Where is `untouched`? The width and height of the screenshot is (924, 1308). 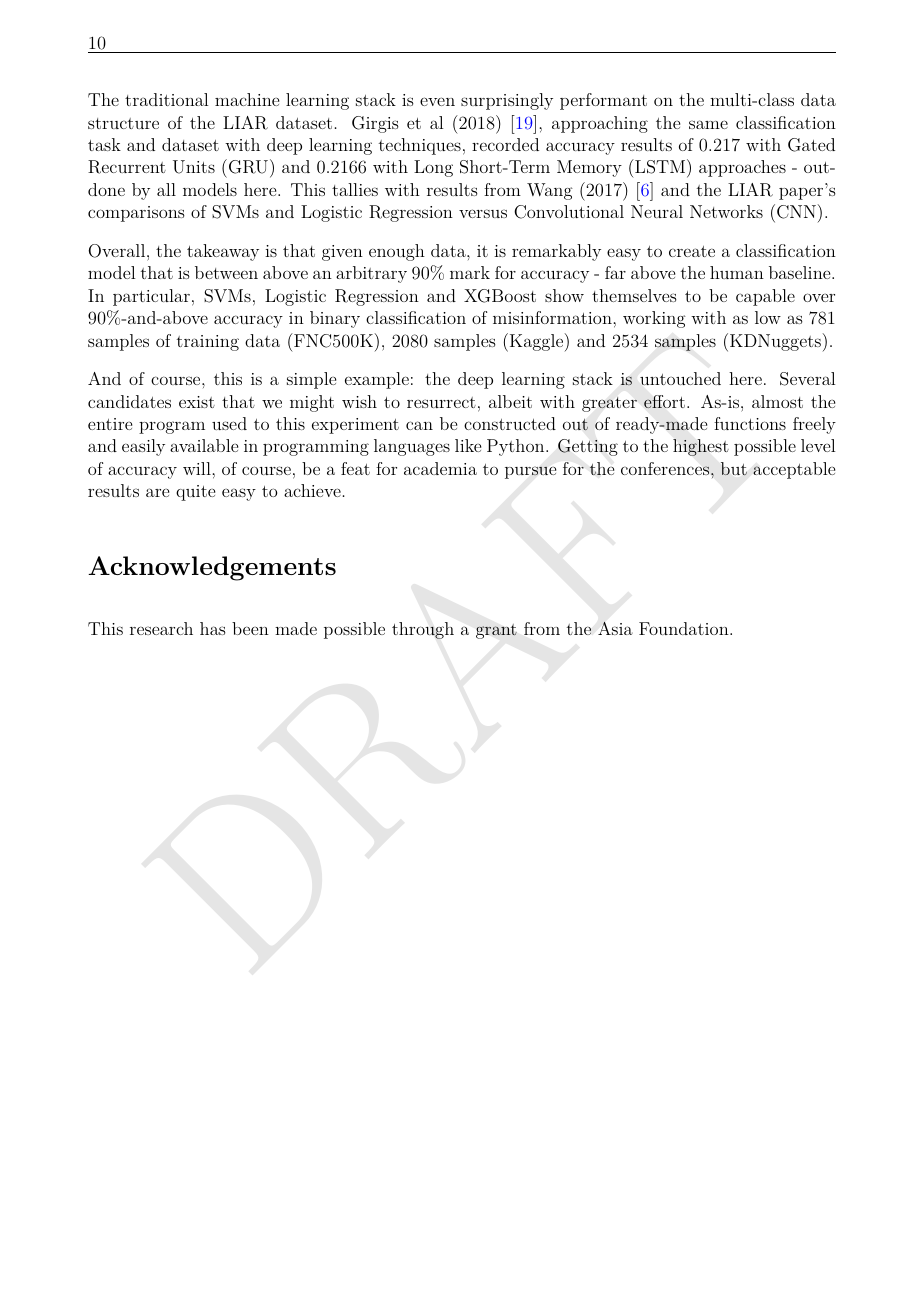
untouched is located at coordinates (680, 378).
